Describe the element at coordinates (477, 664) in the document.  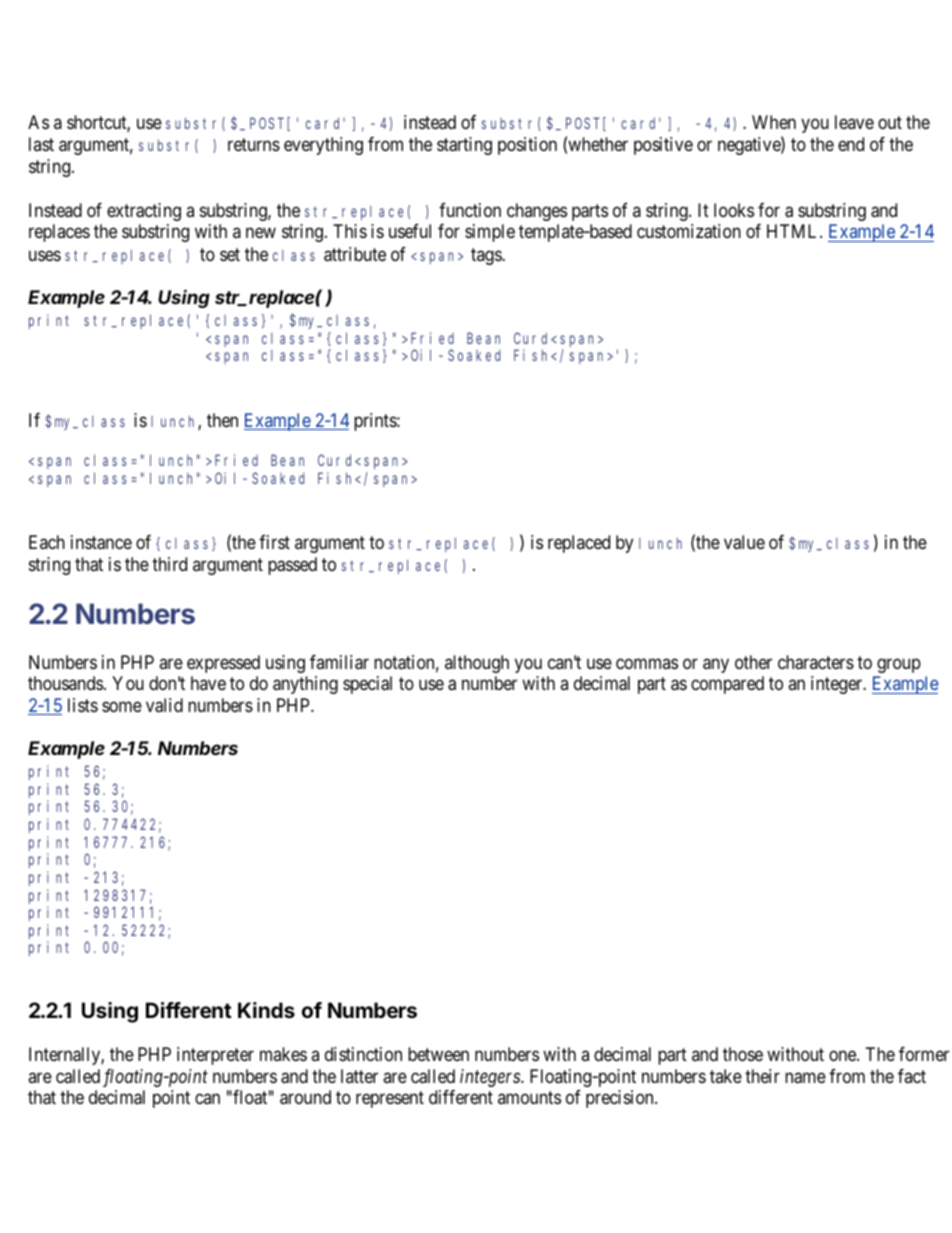
I see `although` at that location.
